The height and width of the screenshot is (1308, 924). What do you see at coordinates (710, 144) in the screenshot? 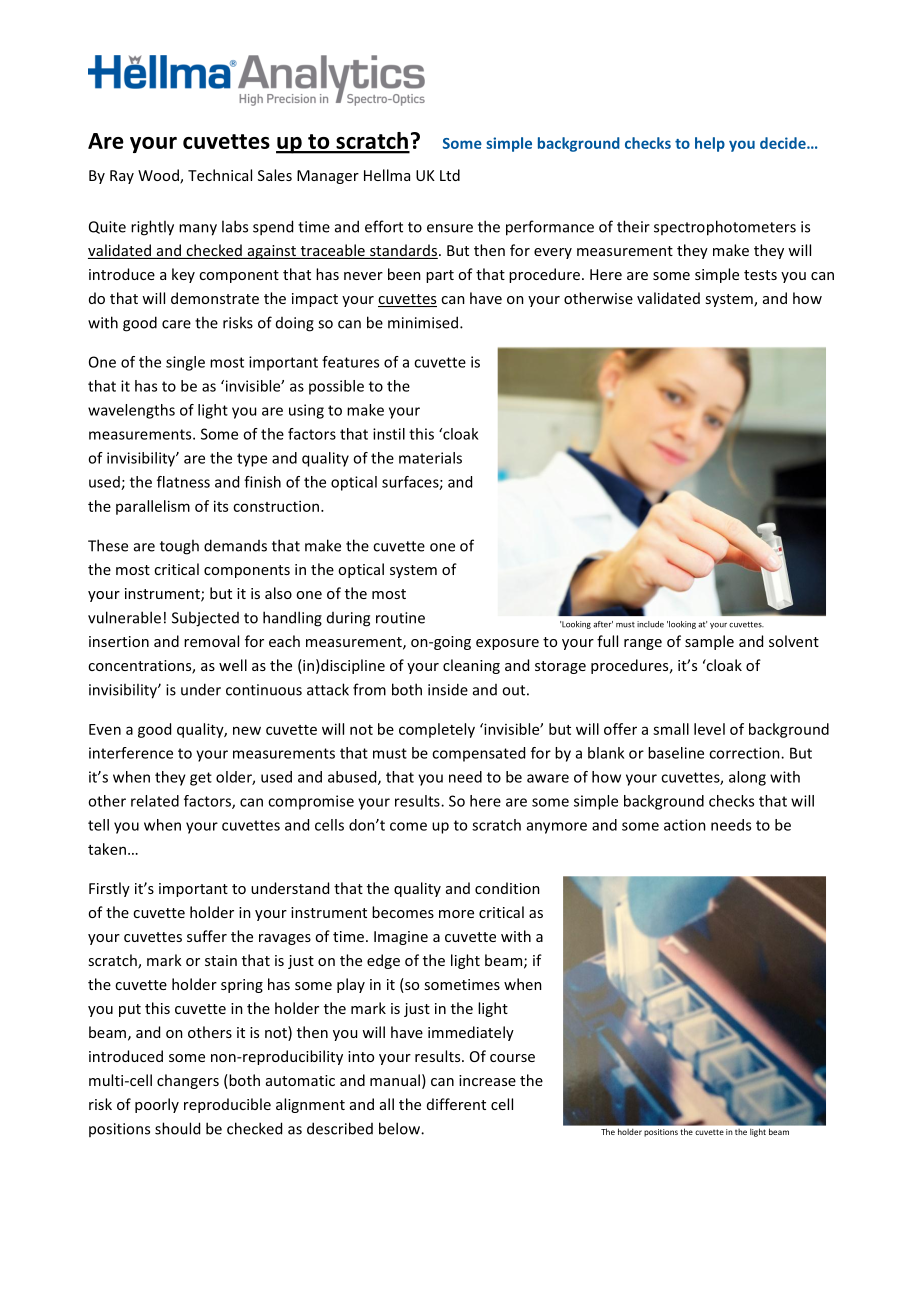
I see `help` at bounding box center [710, 144].
